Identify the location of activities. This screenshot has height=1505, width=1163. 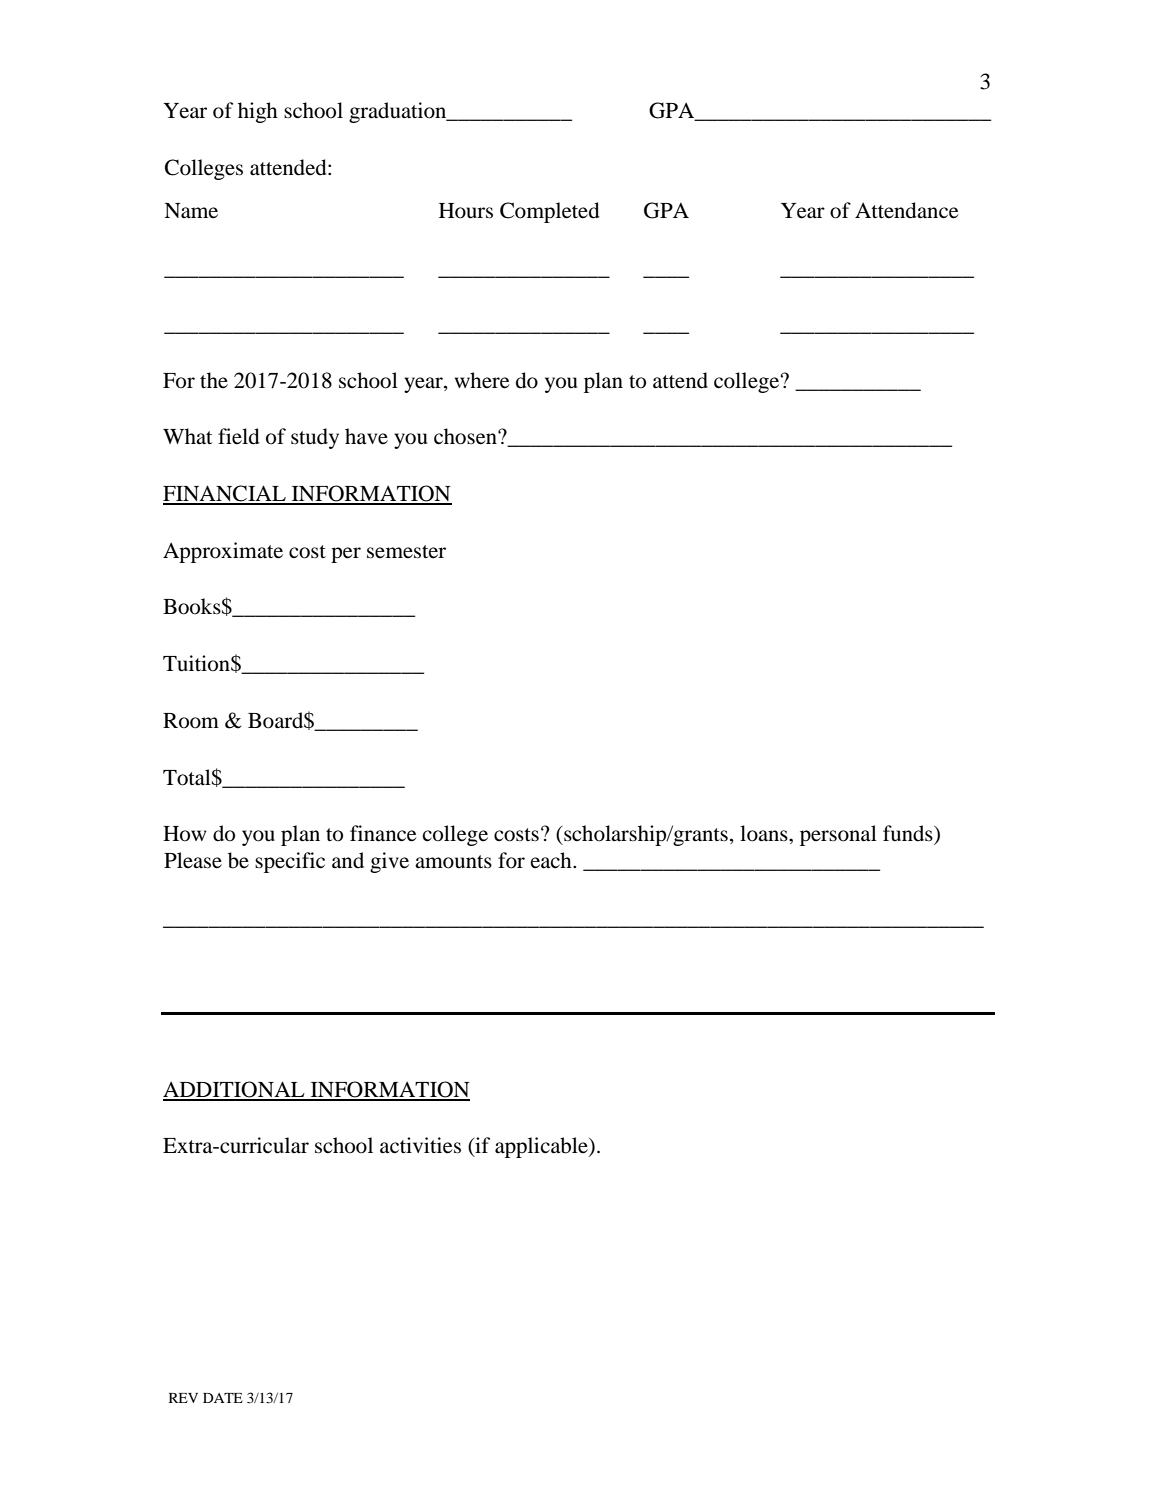
(420, 1145).
